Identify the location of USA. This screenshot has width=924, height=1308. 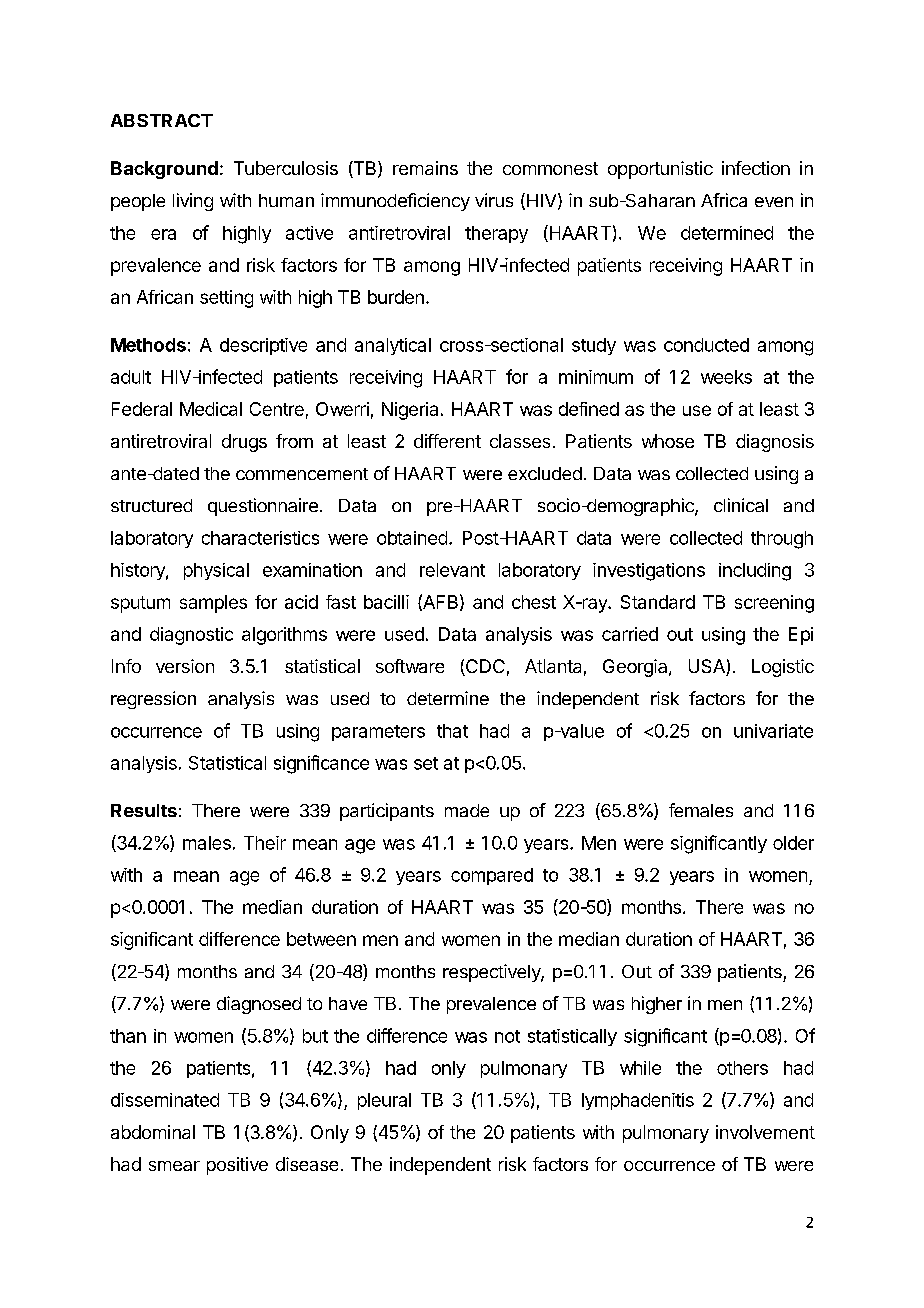
(708, 667).
